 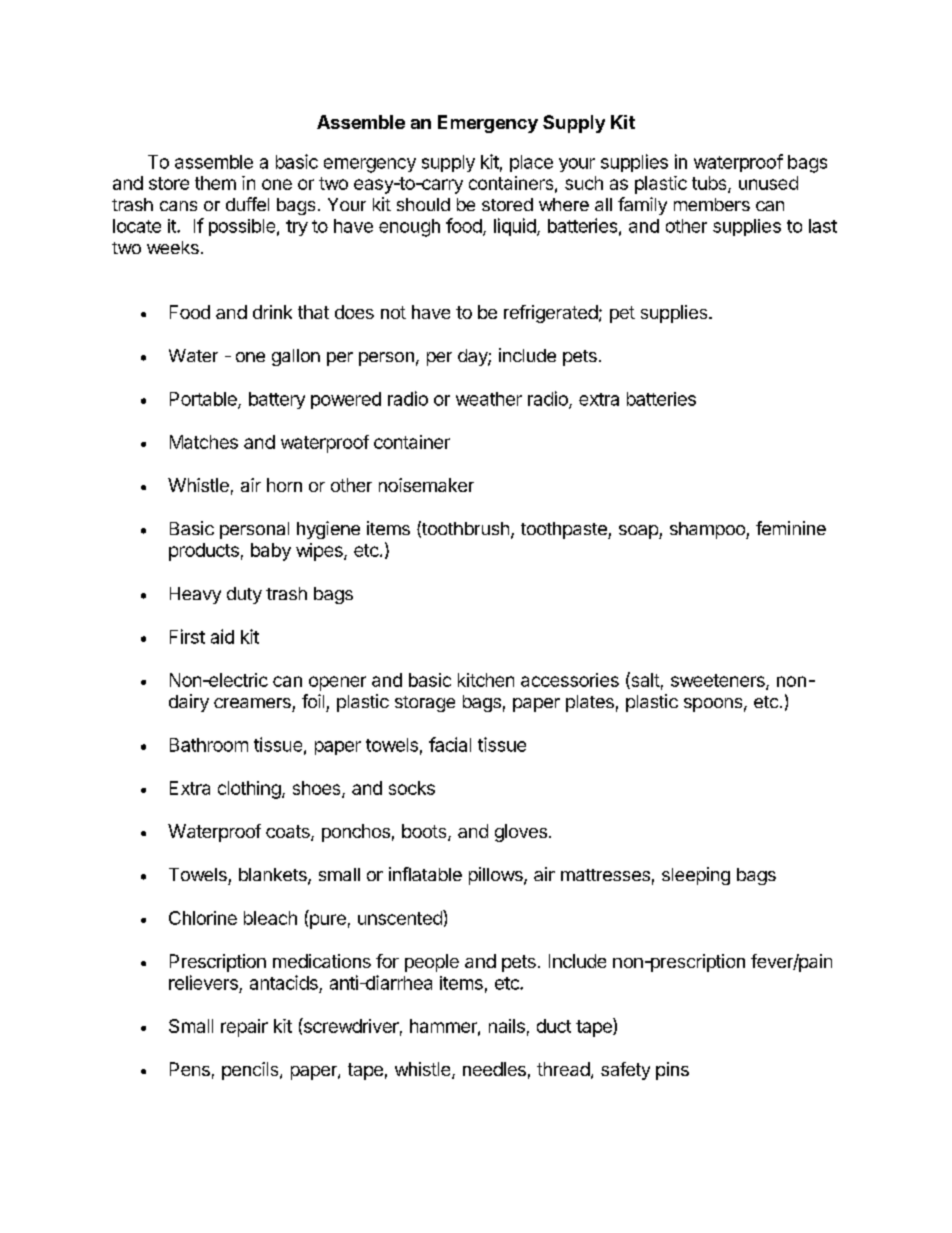 What do you see at coordinates (423, 204) in the screenshot?
I see `should` at bounding box center [423, 204].
